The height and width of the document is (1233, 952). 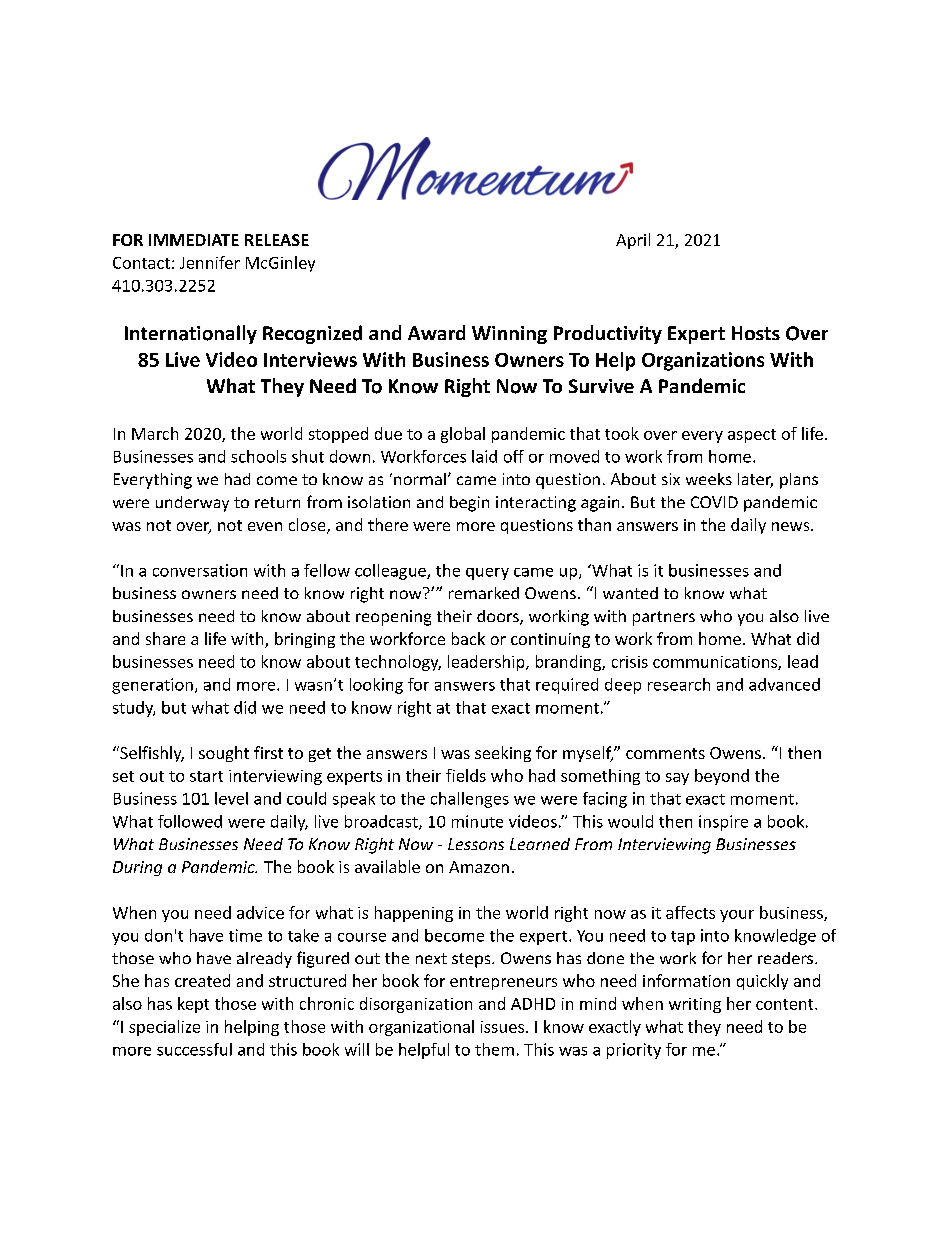 I want to click on kept, so click(x=193, y=1005).
